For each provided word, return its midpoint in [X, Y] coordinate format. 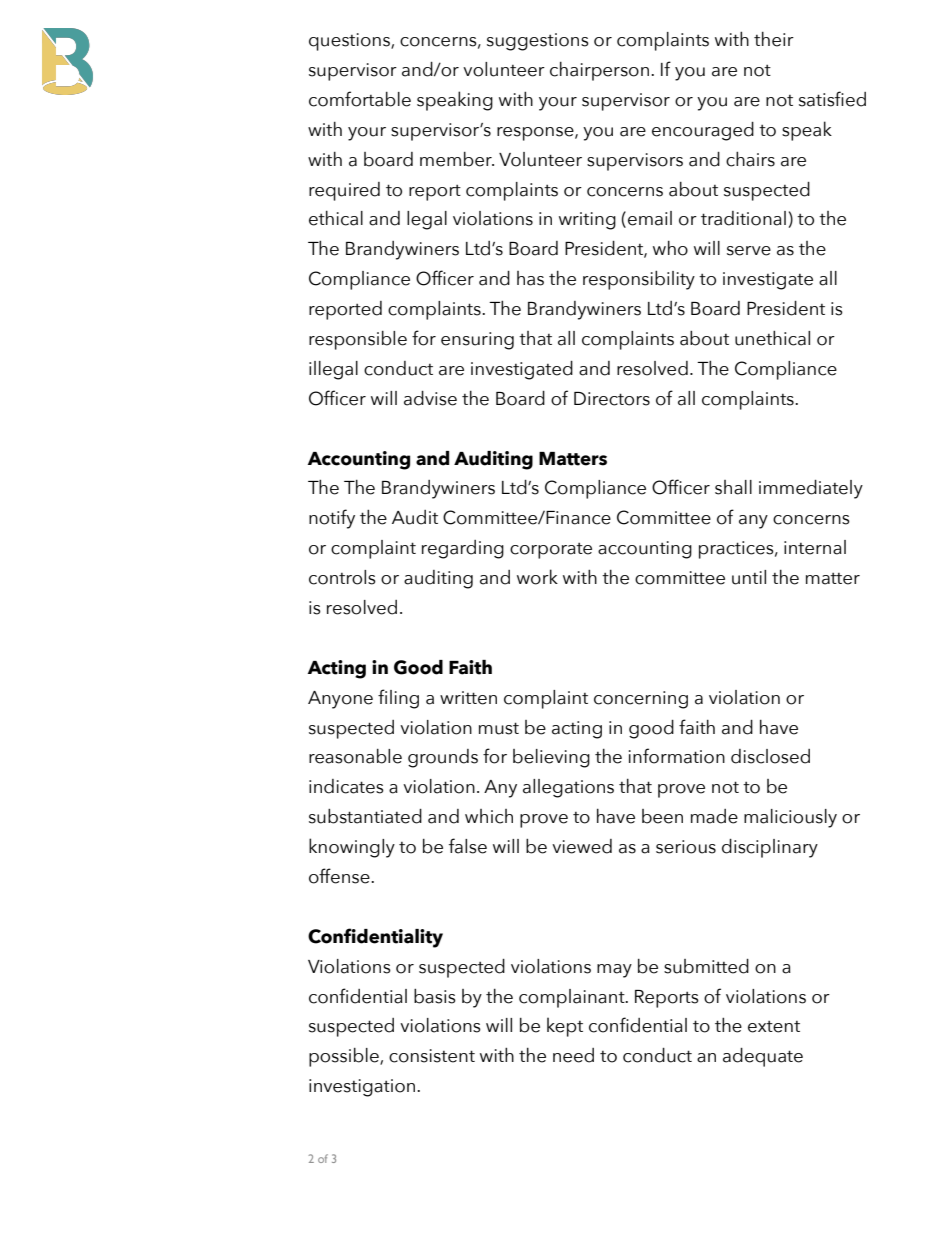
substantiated [365, 816]
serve [749, 251]
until [749, 577]
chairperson [599, 71]
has [530, 278]
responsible [358, 340]
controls [342, 577]
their [774, 39]
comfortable [360, 99]
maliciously [790, 818]
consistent [432, 1056]
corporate [551, 551]
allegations [568, 788]
